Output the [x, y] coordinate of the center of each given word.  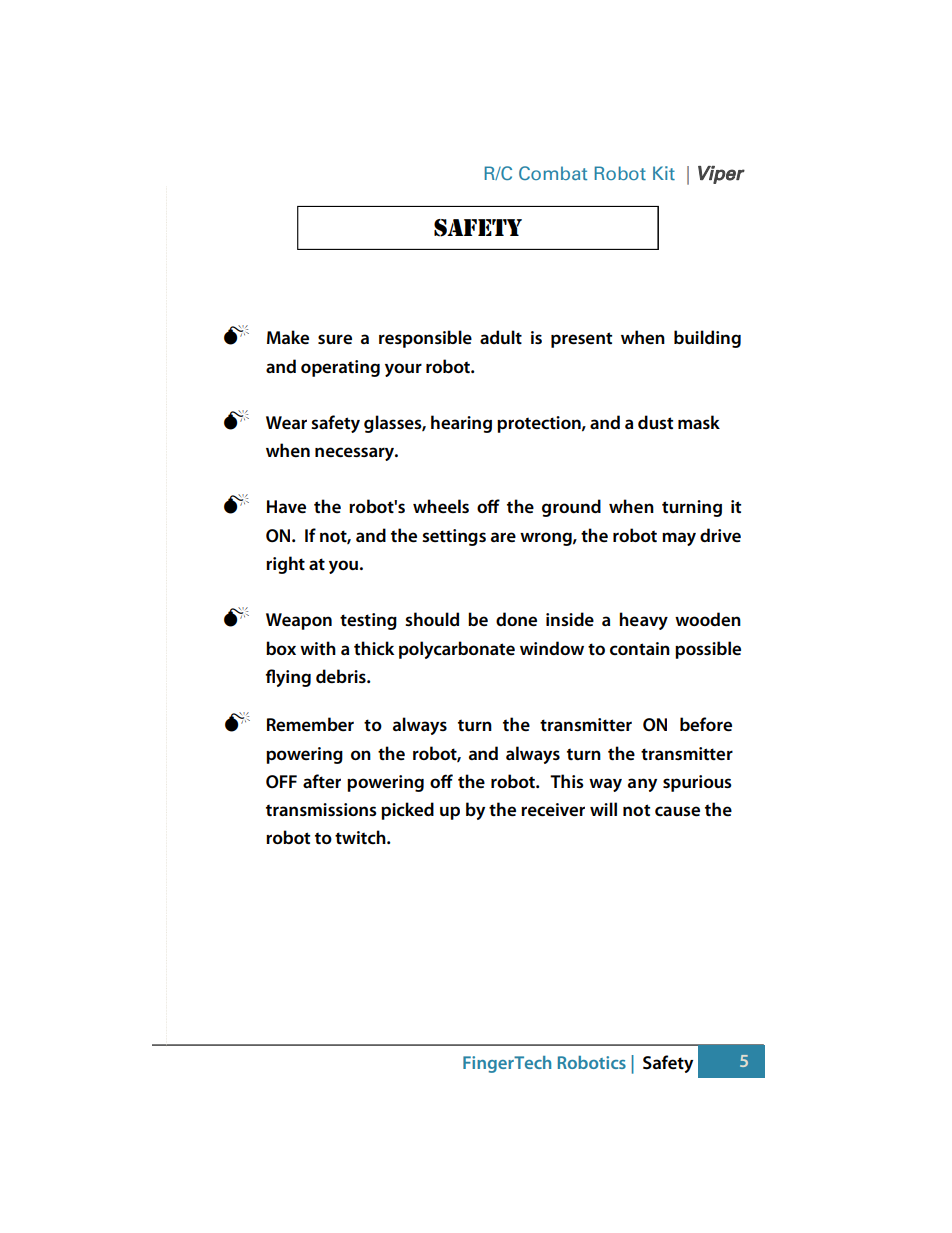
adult [501, 337]
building [707, 339]
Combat [553, 173]
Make [288, 337]
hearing [461, 424]
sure [335, 339]
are [503, 537]
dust [655, 422]
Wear [286, 422]
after [322, 781]
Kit [664, 173]
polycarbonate [457, 650]
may [679, 539]
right [285, 565]
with [318, 648]
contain [640, 649]
